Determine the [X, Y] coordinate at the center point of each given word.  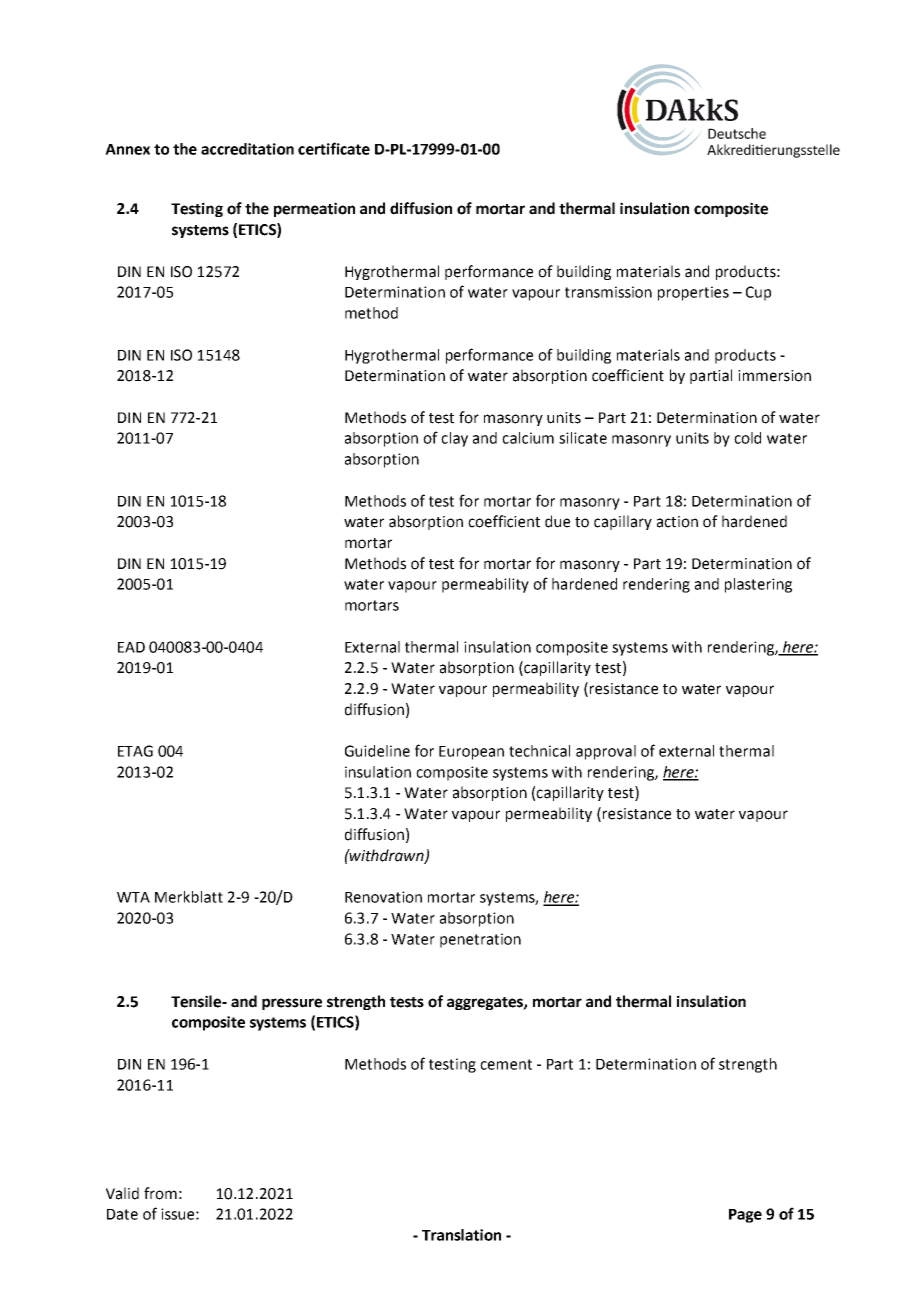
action [677, 522]
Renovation [383, 897]
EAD [131, 647]
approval [606, 752]
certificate [334, 148]
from [160, 1193]
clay [454, 439]
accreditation [247, 149]
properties [693, 293]
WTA [133, 897]
